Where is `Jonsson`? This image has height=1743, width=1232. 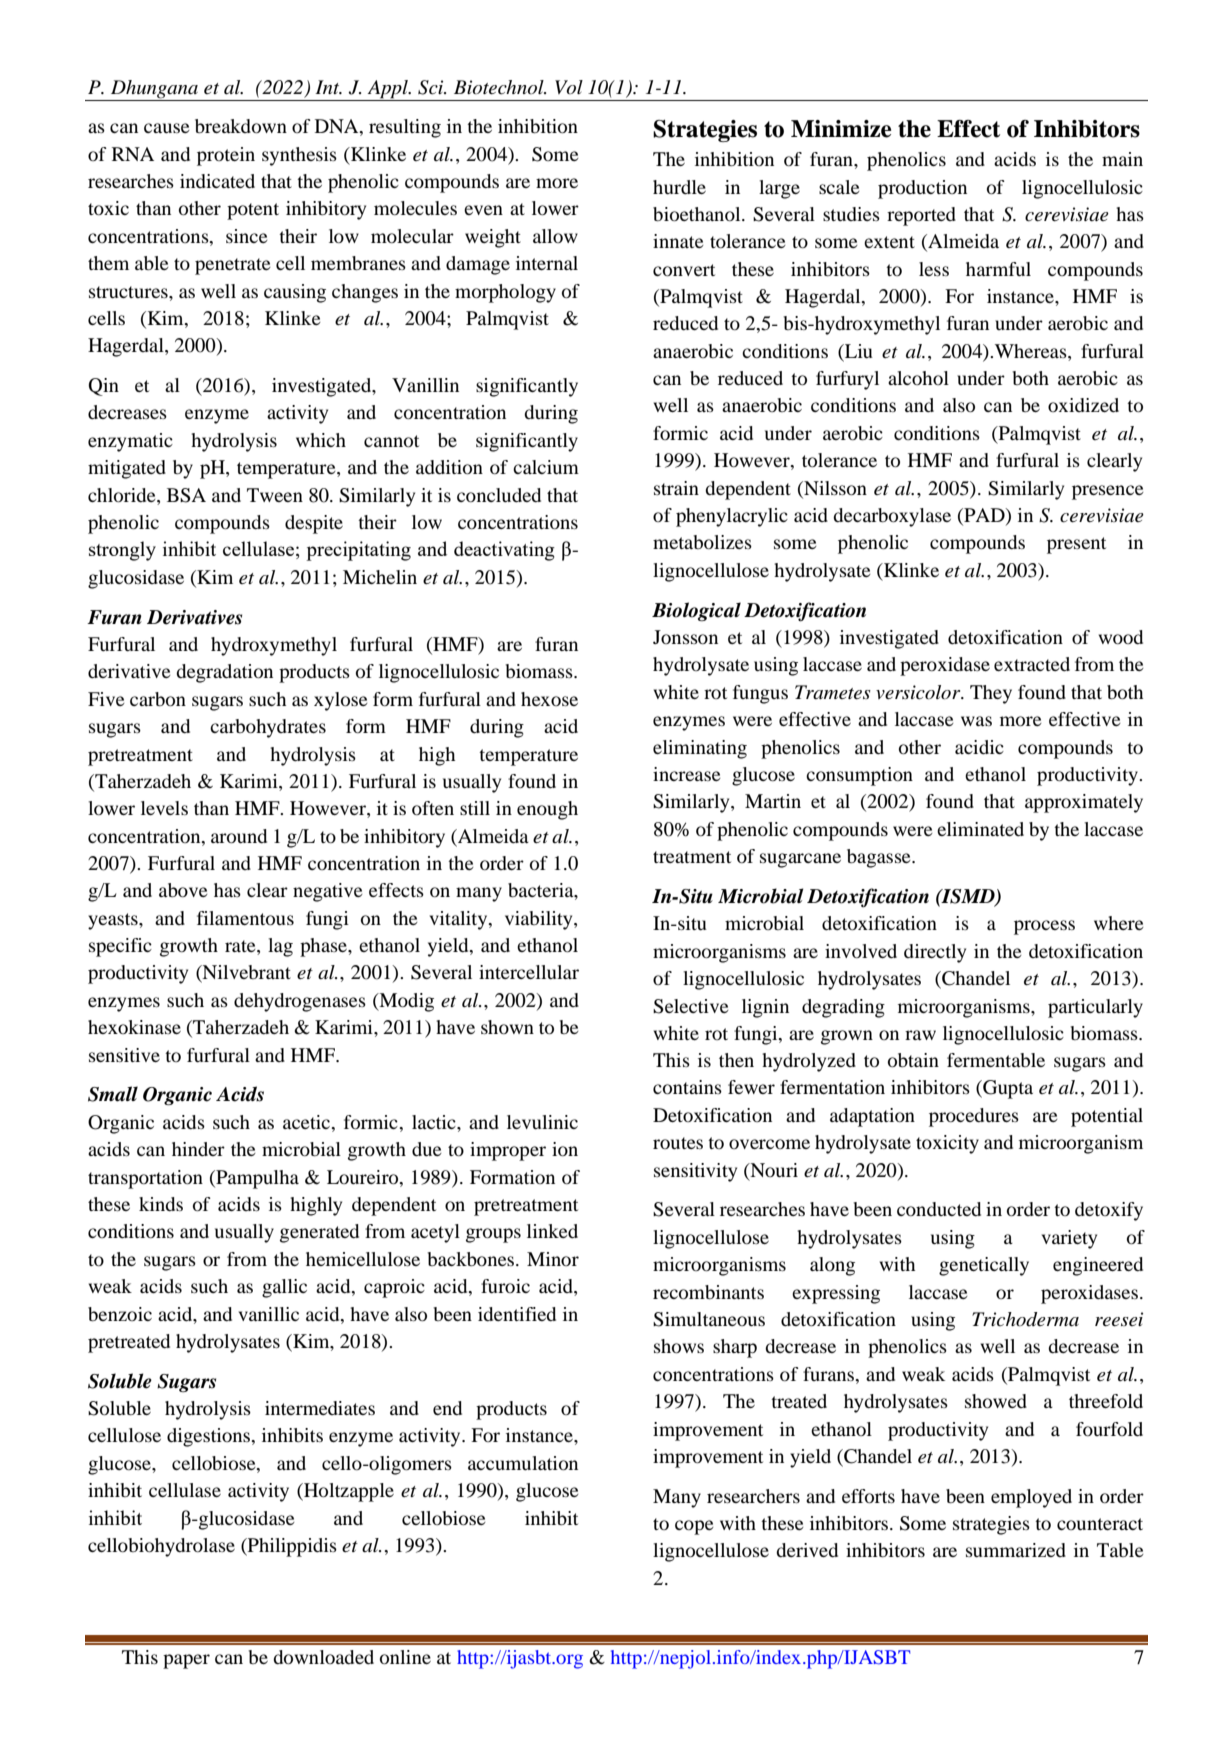 Jonsson is located at coordinates (685, 637).
